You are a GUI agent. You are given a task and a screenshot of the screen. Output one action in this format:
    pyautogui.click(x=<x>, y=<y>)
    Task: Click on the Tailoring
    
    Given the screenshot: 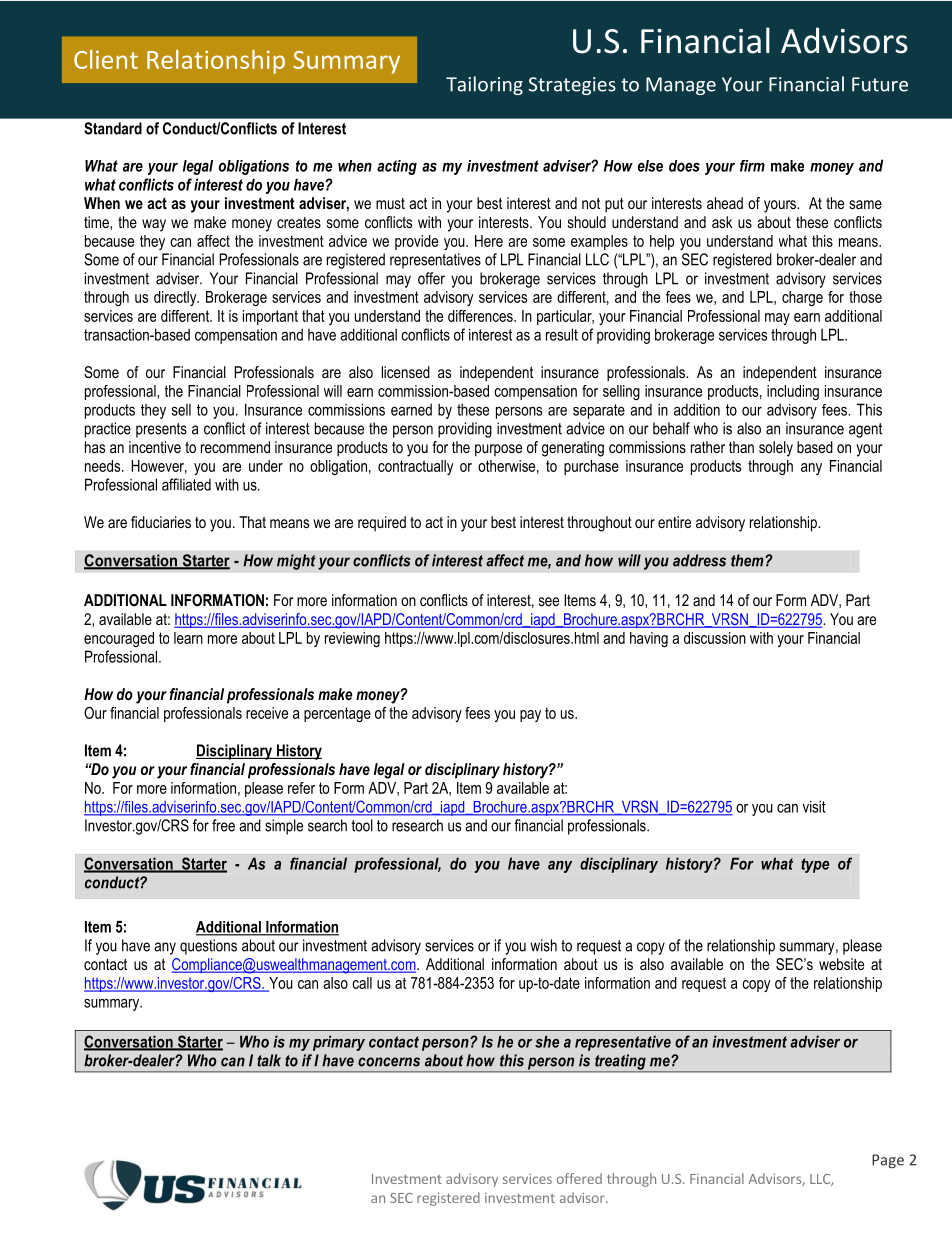 What is the action you would take?
    pyautogui.click(x=484, y=85)
